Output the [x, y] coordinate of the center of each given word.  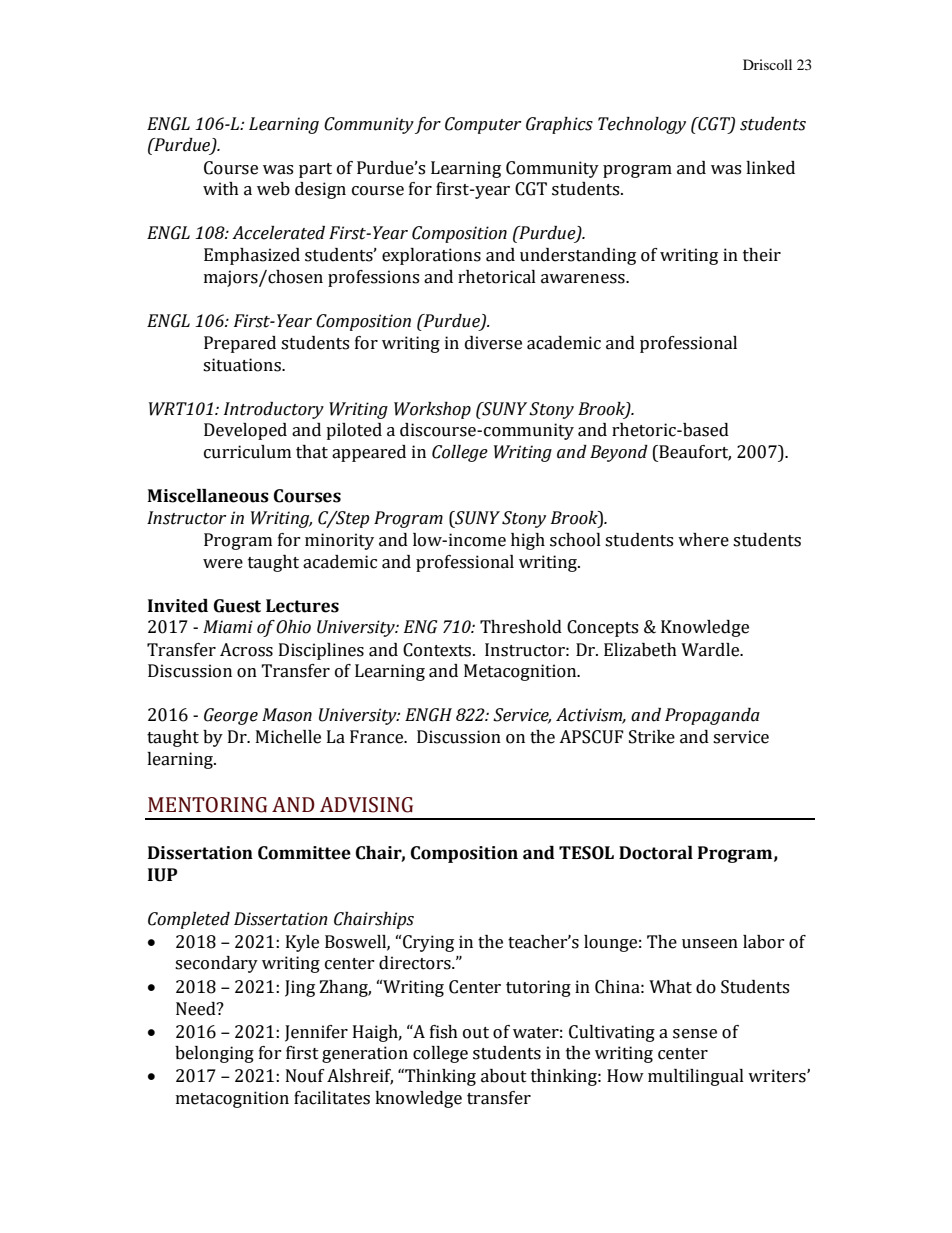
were [223, 564]
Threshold [521, 627]
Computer [483, 125]
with [221, 189]
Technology [642, 125]
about [504, 1076]
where [703, 540]
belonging [214, 1054]
